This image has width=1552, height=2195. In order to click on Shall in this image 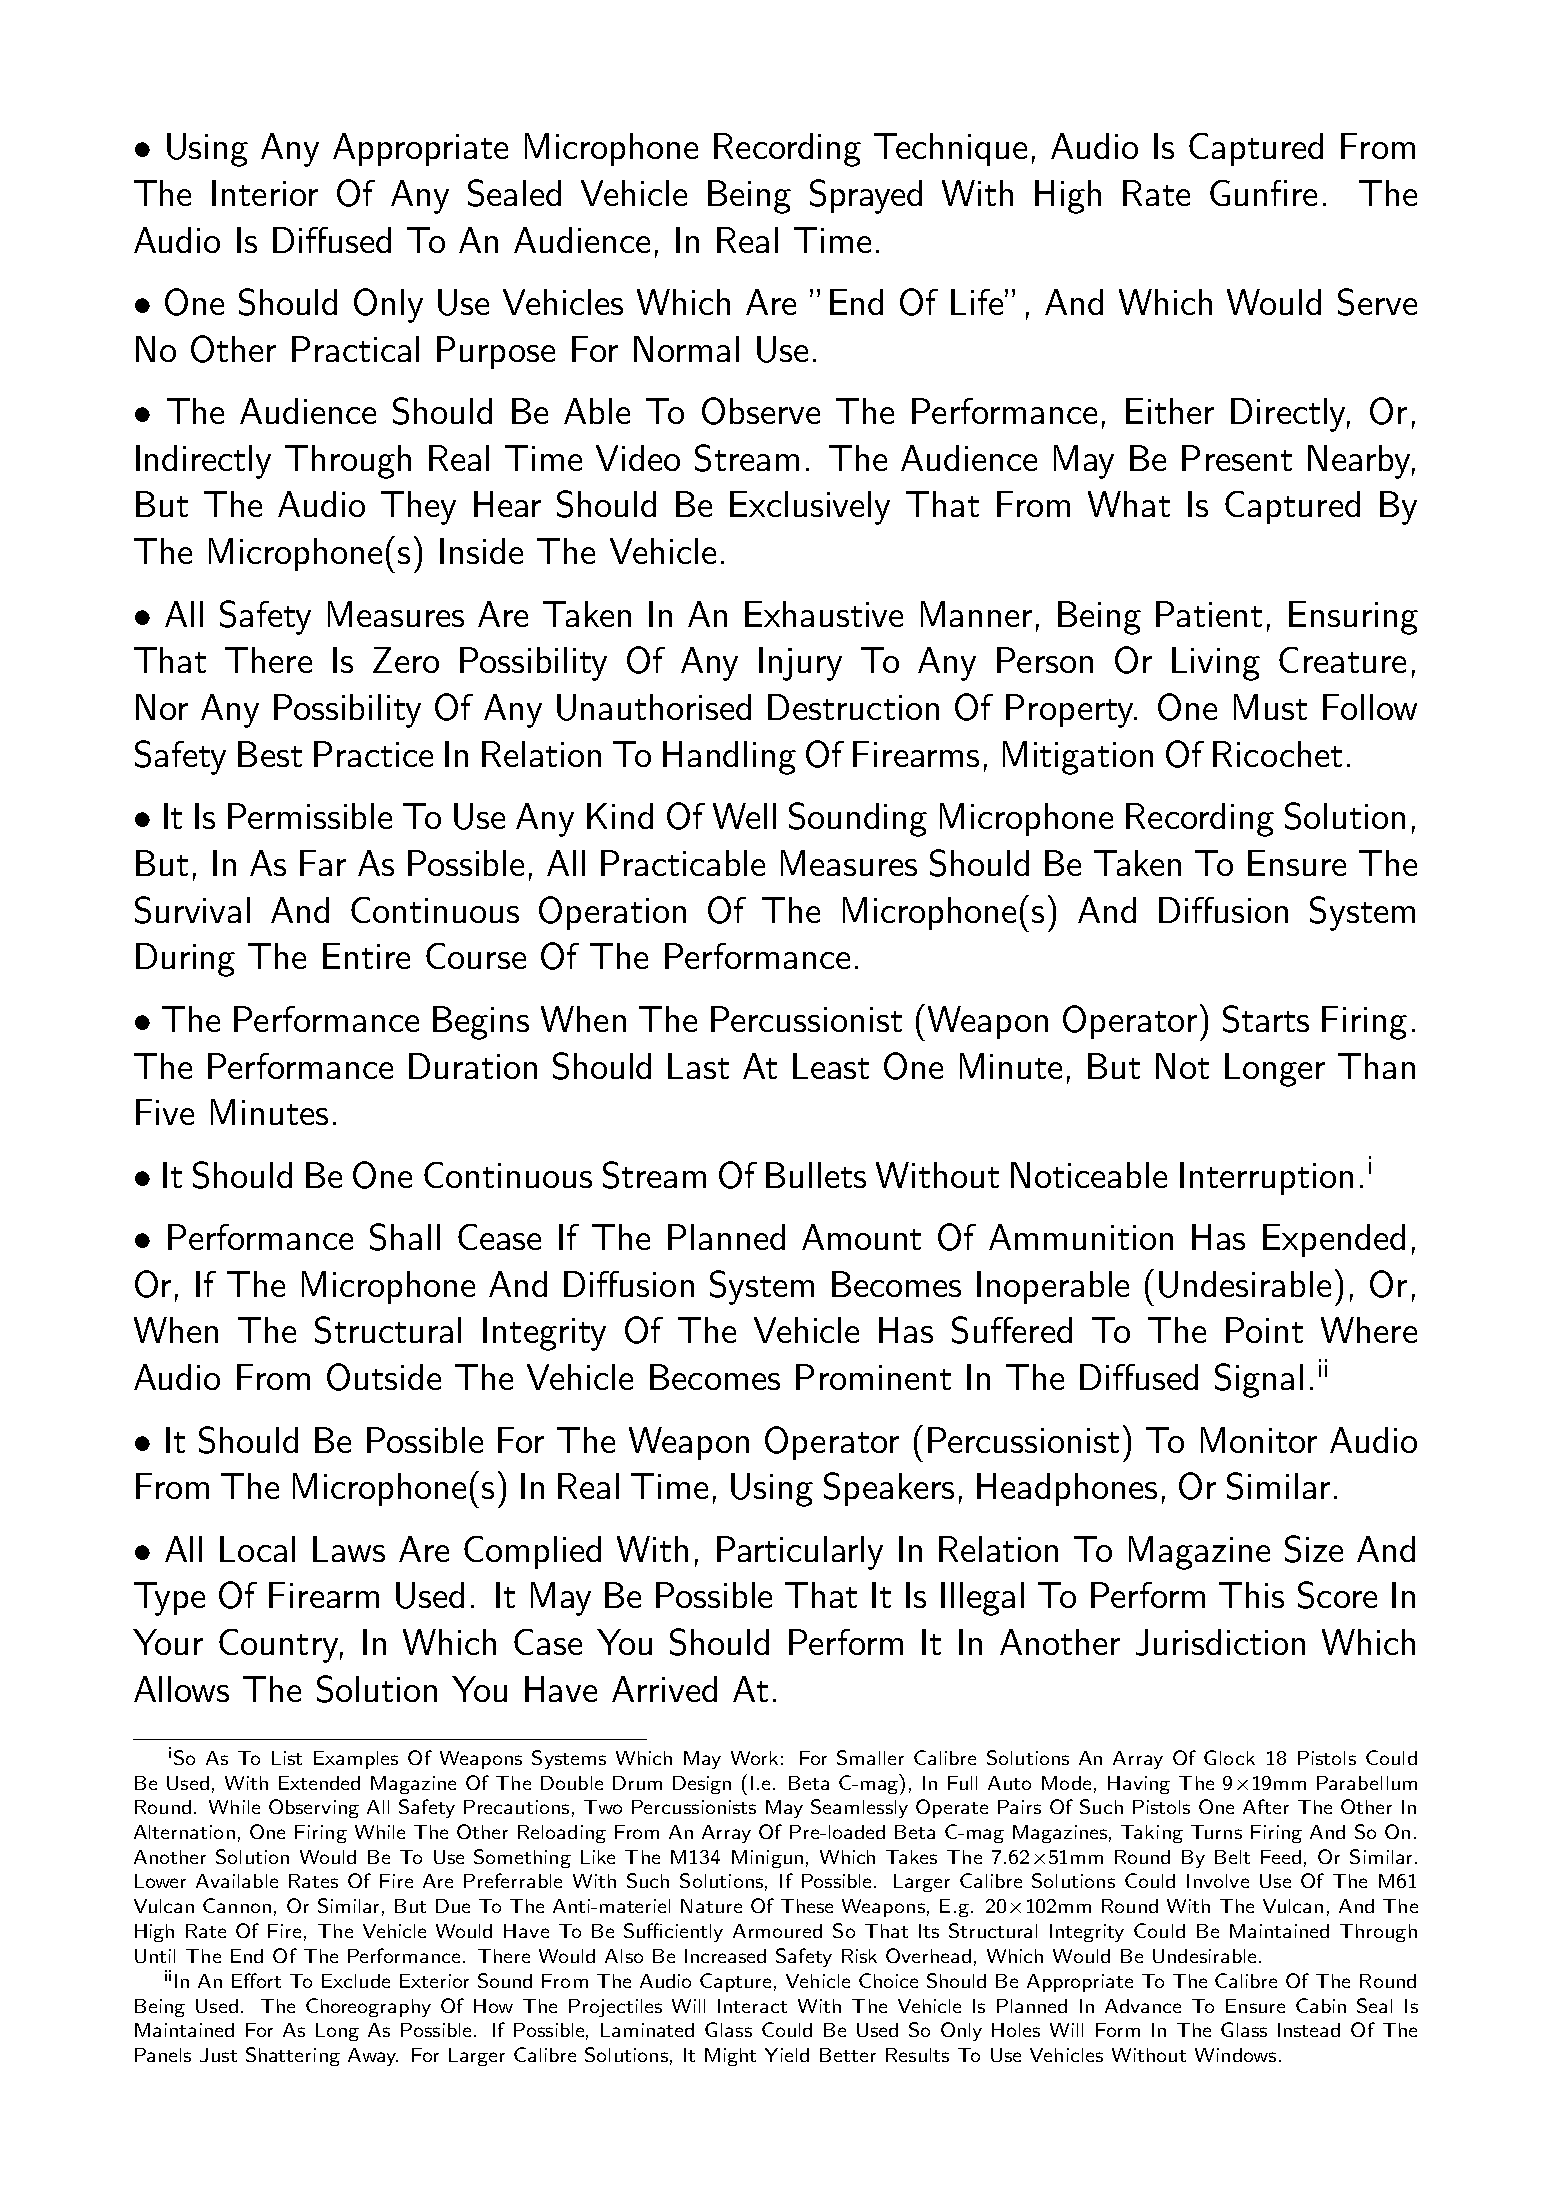, I will do `click(405, 1237)`.
